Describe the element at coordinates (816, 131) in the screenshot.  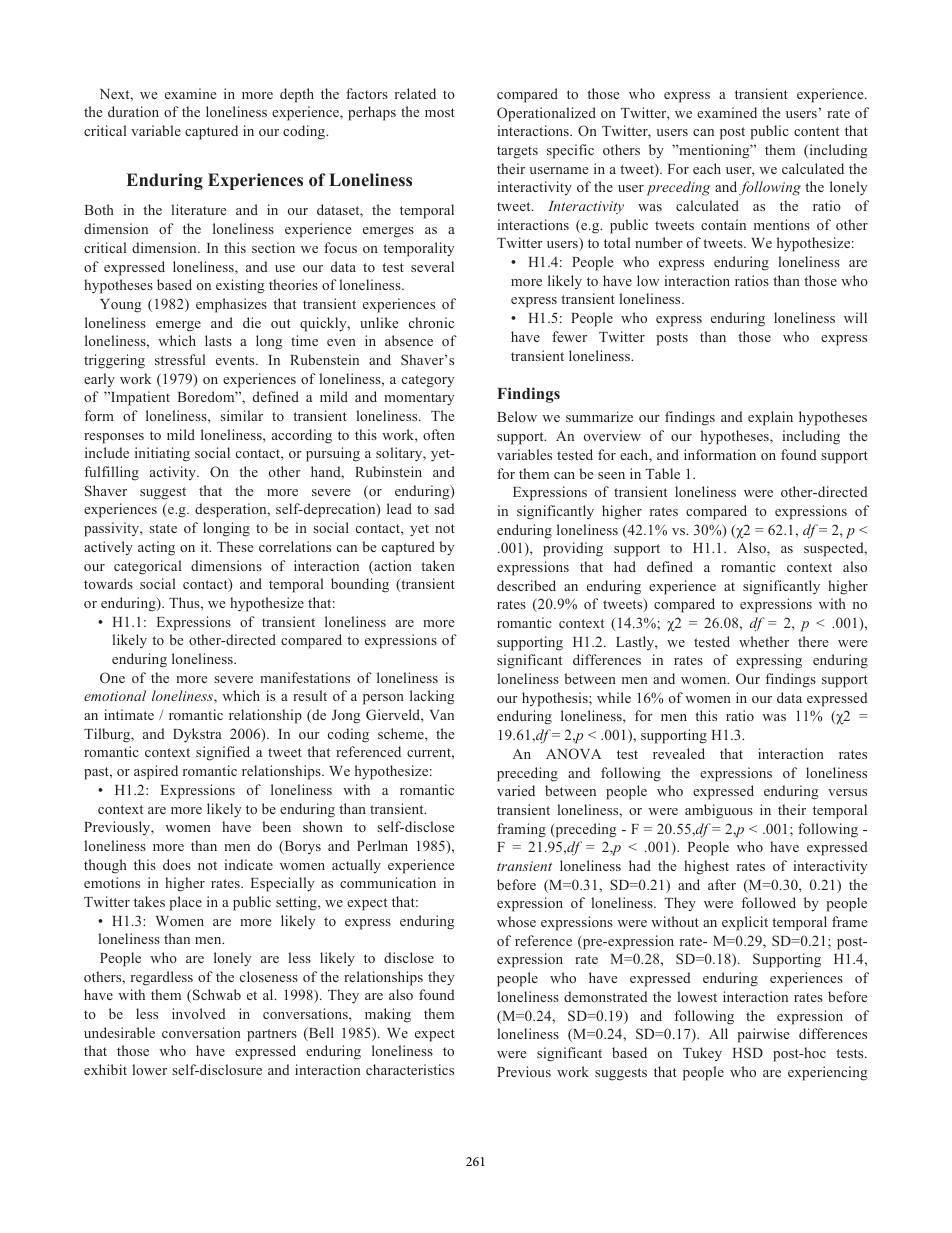
I see `content` at that location.
